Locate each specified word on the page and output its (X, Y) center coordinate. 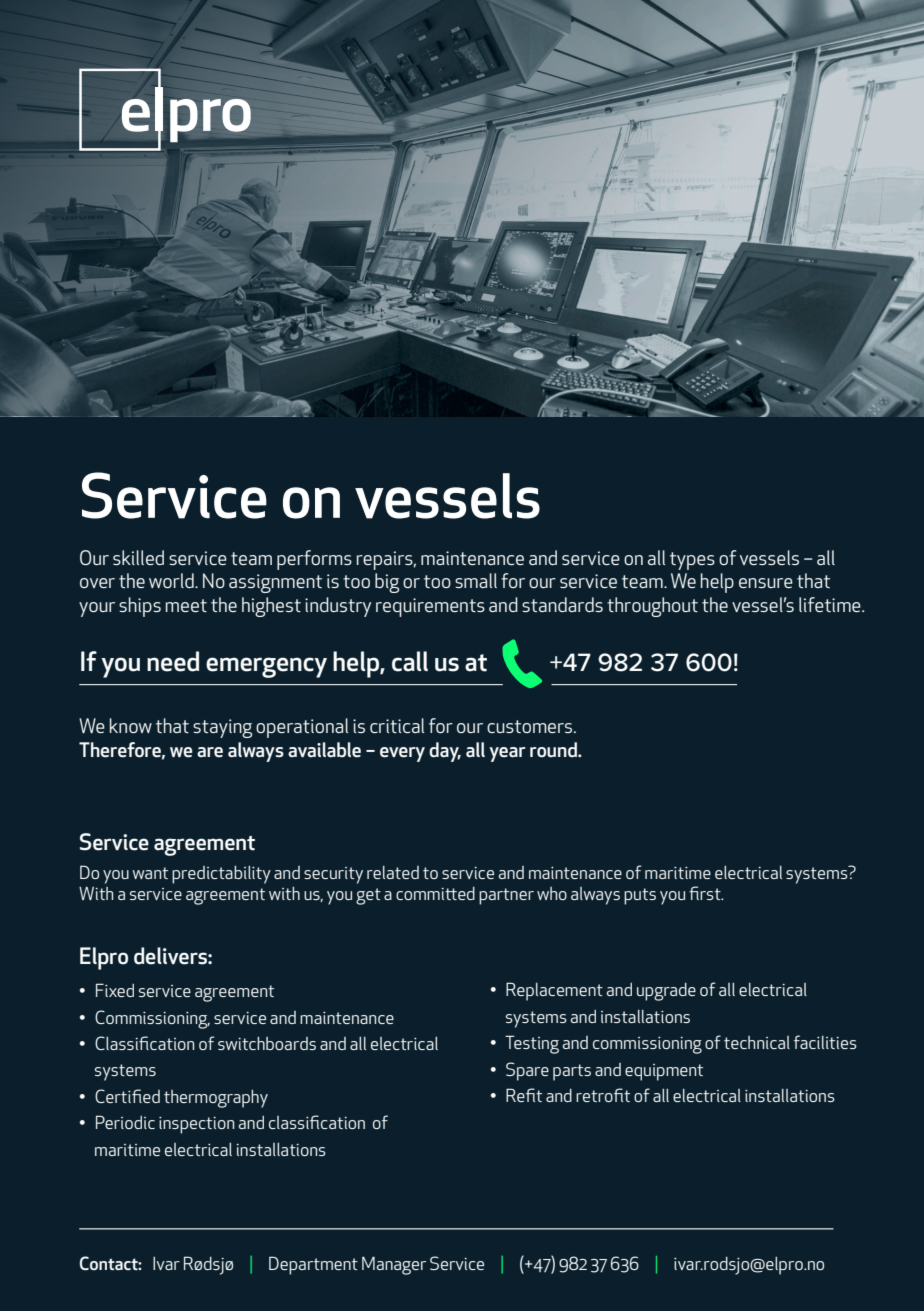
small (476, 580)
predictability (221, 875)
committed (435, 893)
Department (313, 1265)
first (706, 893)
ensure (766, 583)
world (172, 580)
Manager (394, 1265)
